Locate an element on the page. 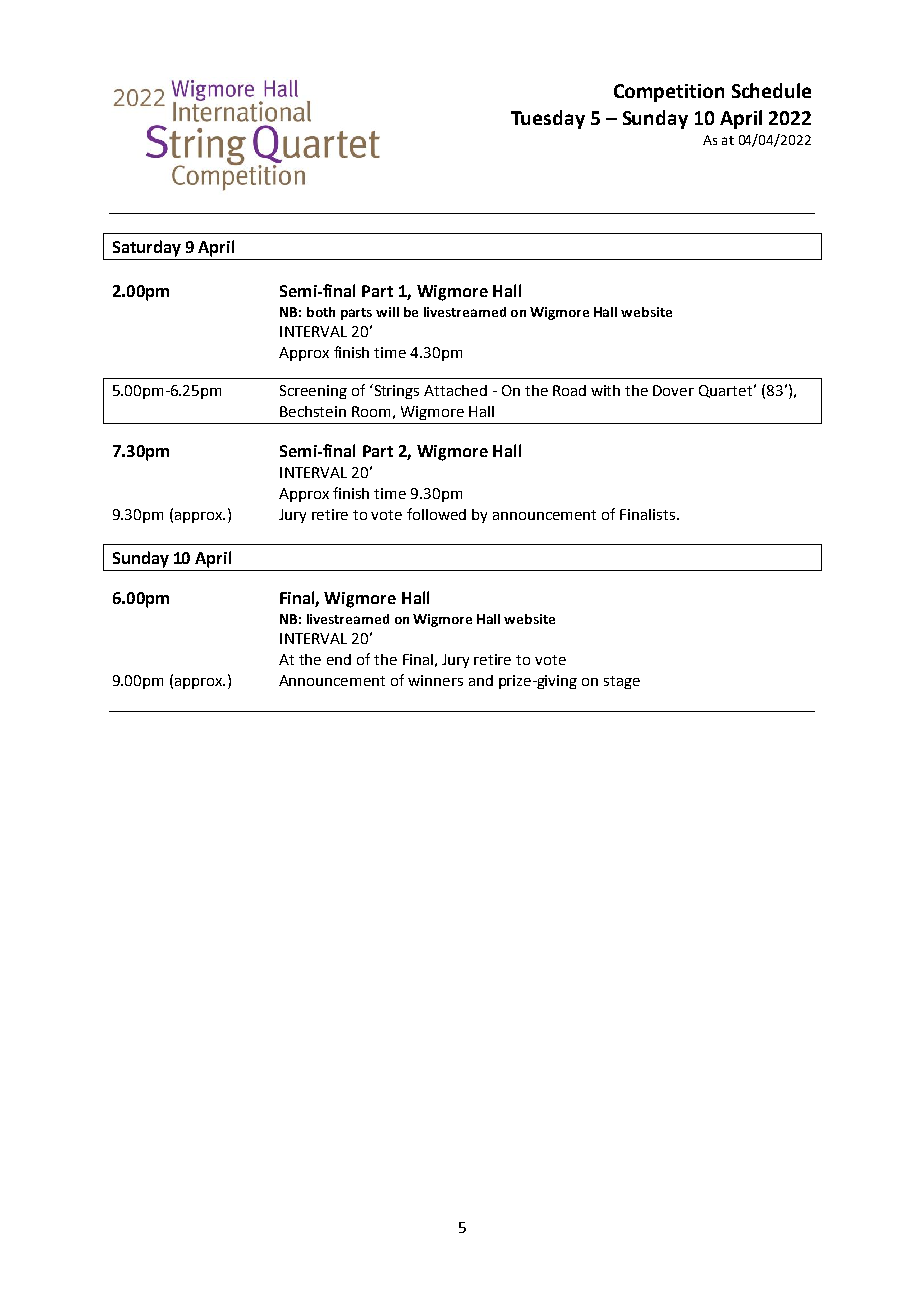  and is located at coordinates (481, 680).
